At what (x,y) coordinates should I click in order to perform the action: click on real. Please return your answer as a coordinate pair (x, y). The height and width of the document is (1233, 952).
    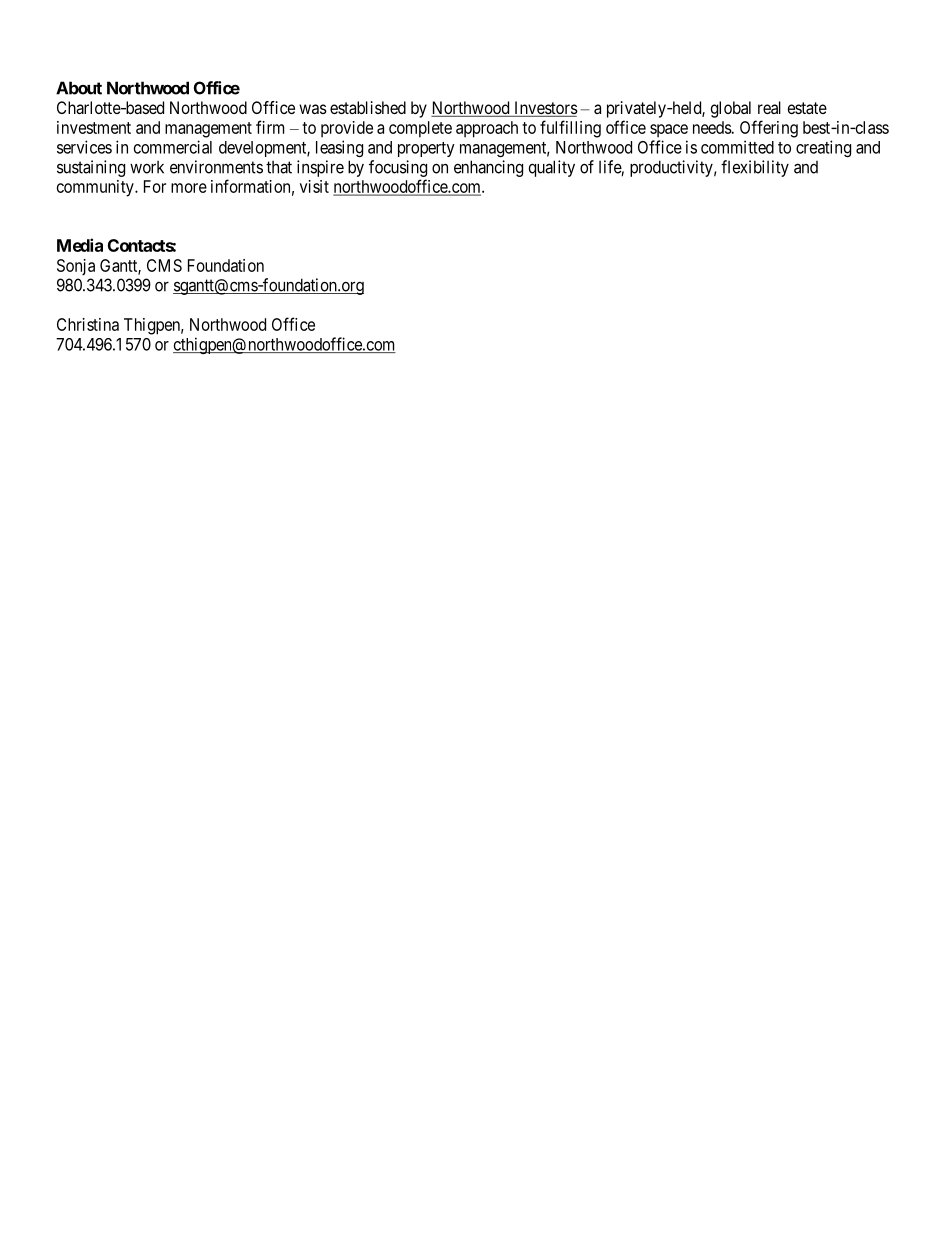
    Looking at the image, I should click on (769, 107).
